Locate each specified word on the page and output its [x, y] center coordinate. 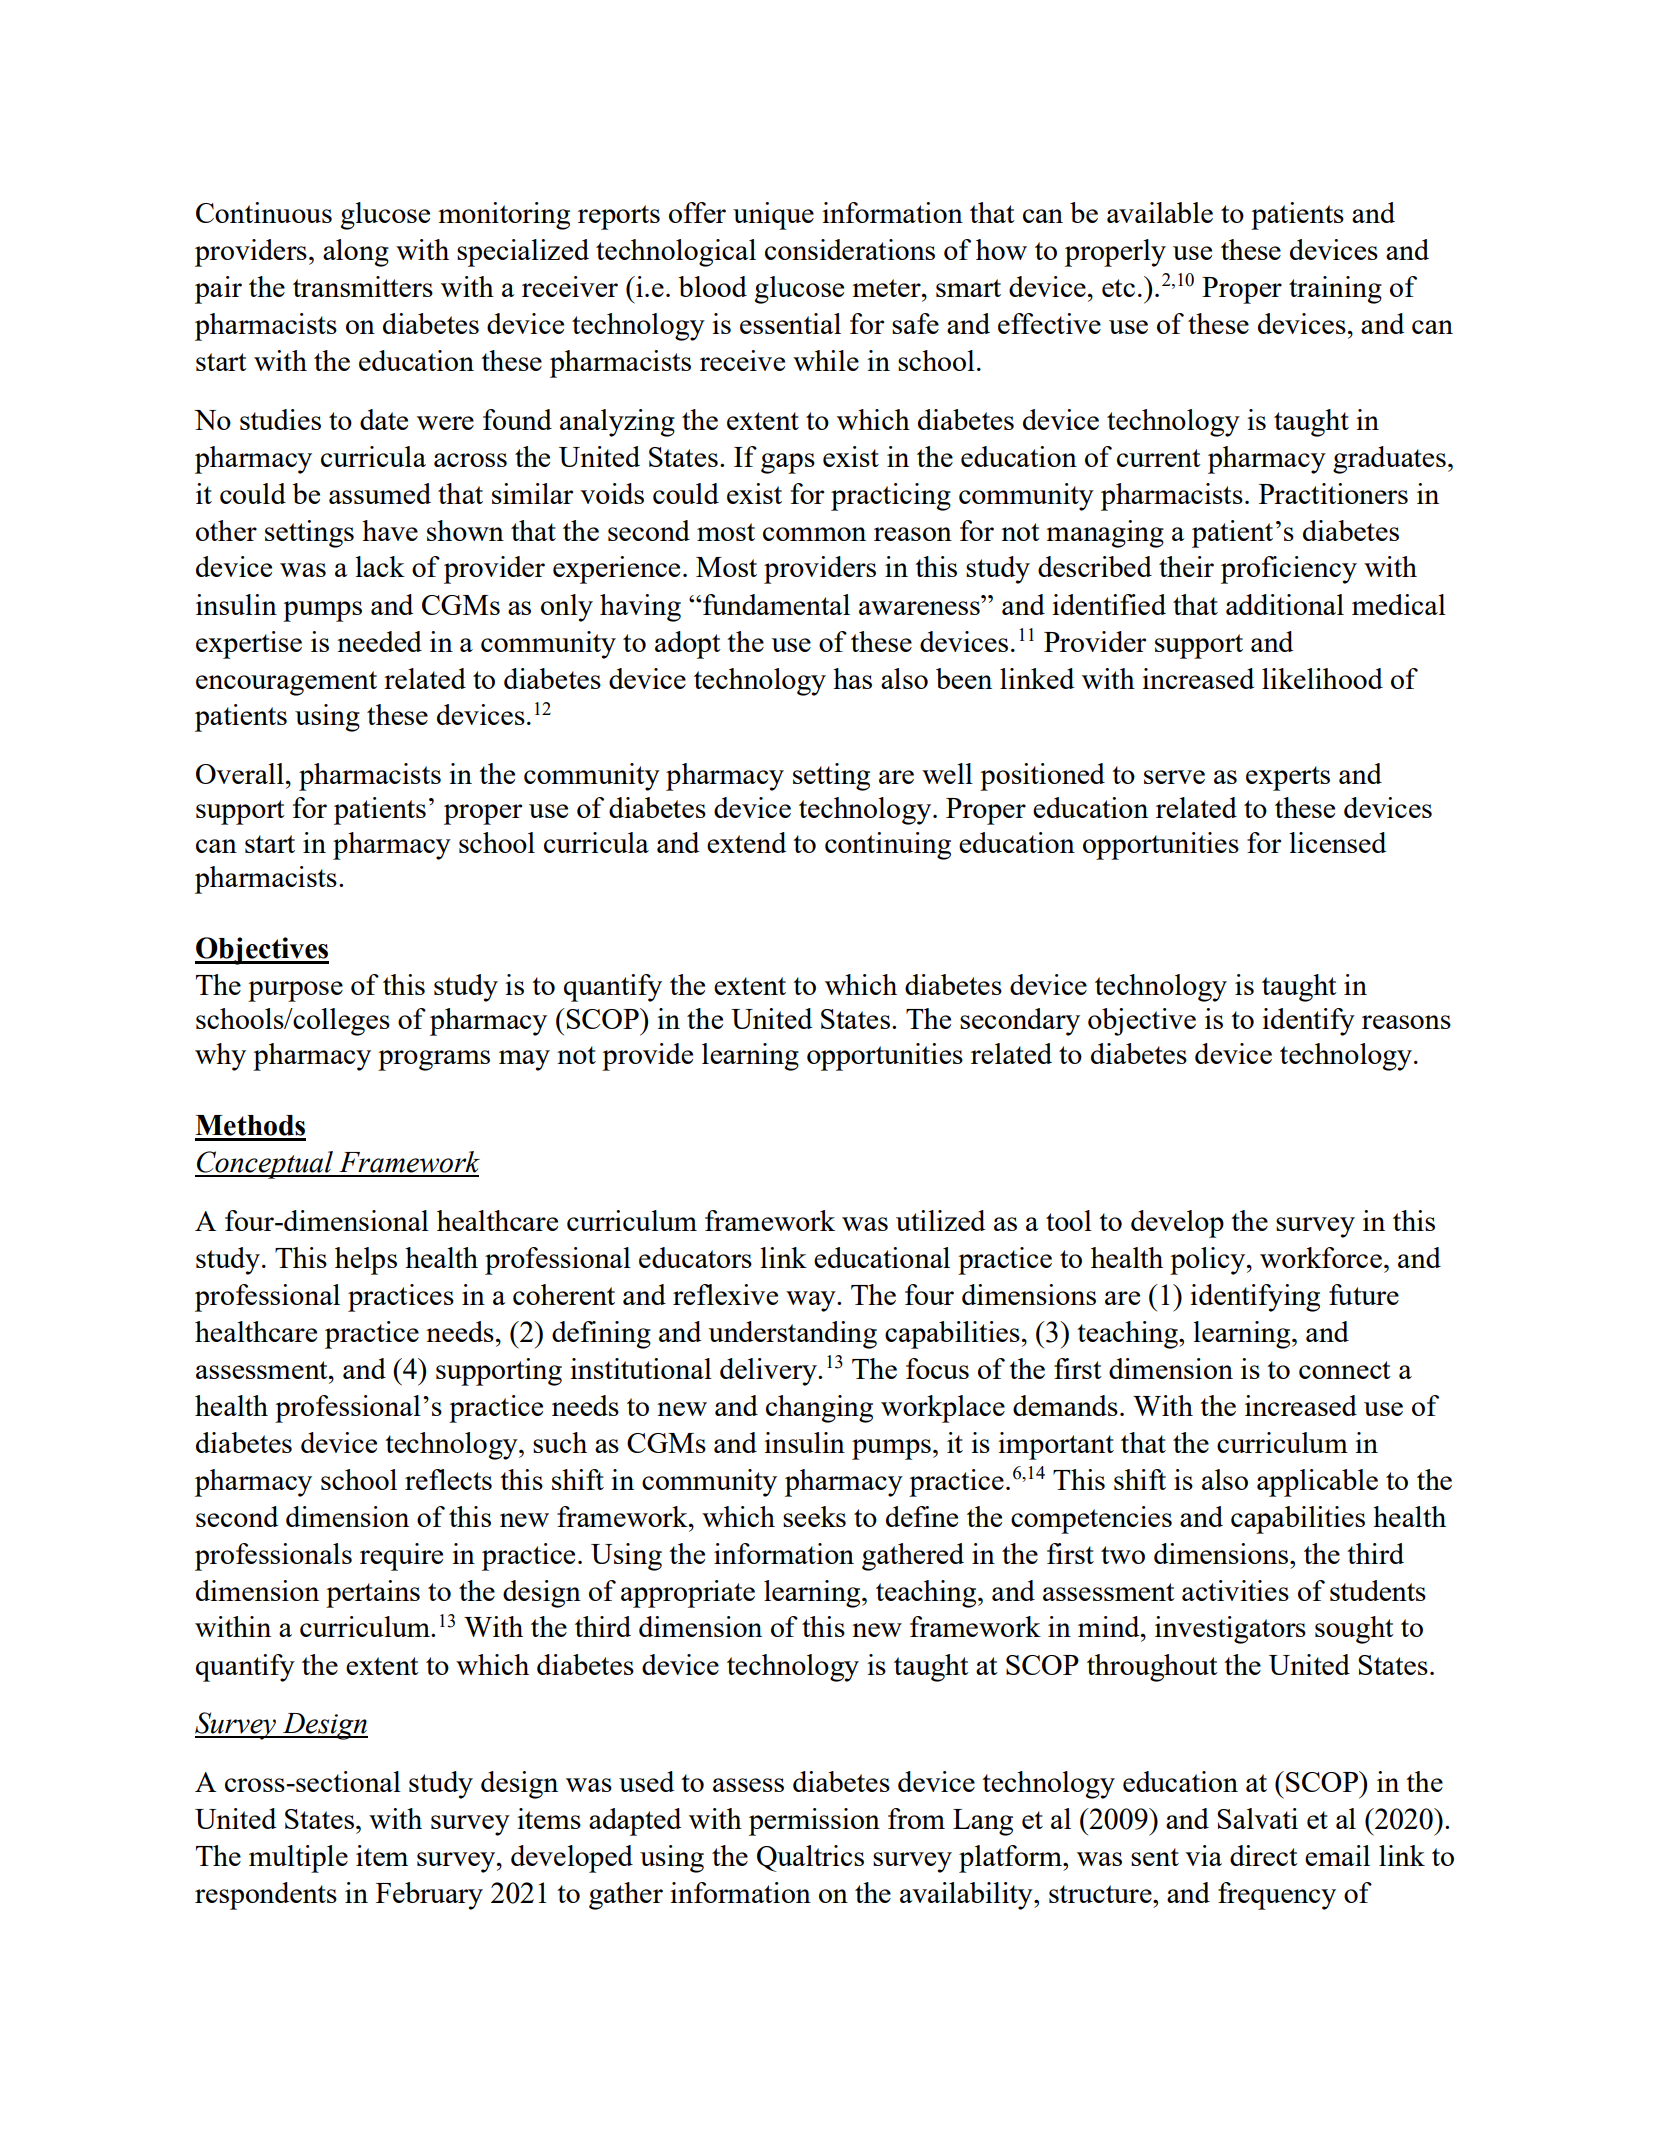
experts [1288, 778]
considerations [850, 249]
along [356, 253]
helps [366, 1261]
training [1335, 290]
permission [814, 1822]
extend [746, 842]
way [812, 1301]
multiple [298, 1859]
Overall [240, 773]
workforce [1321, 1257]
